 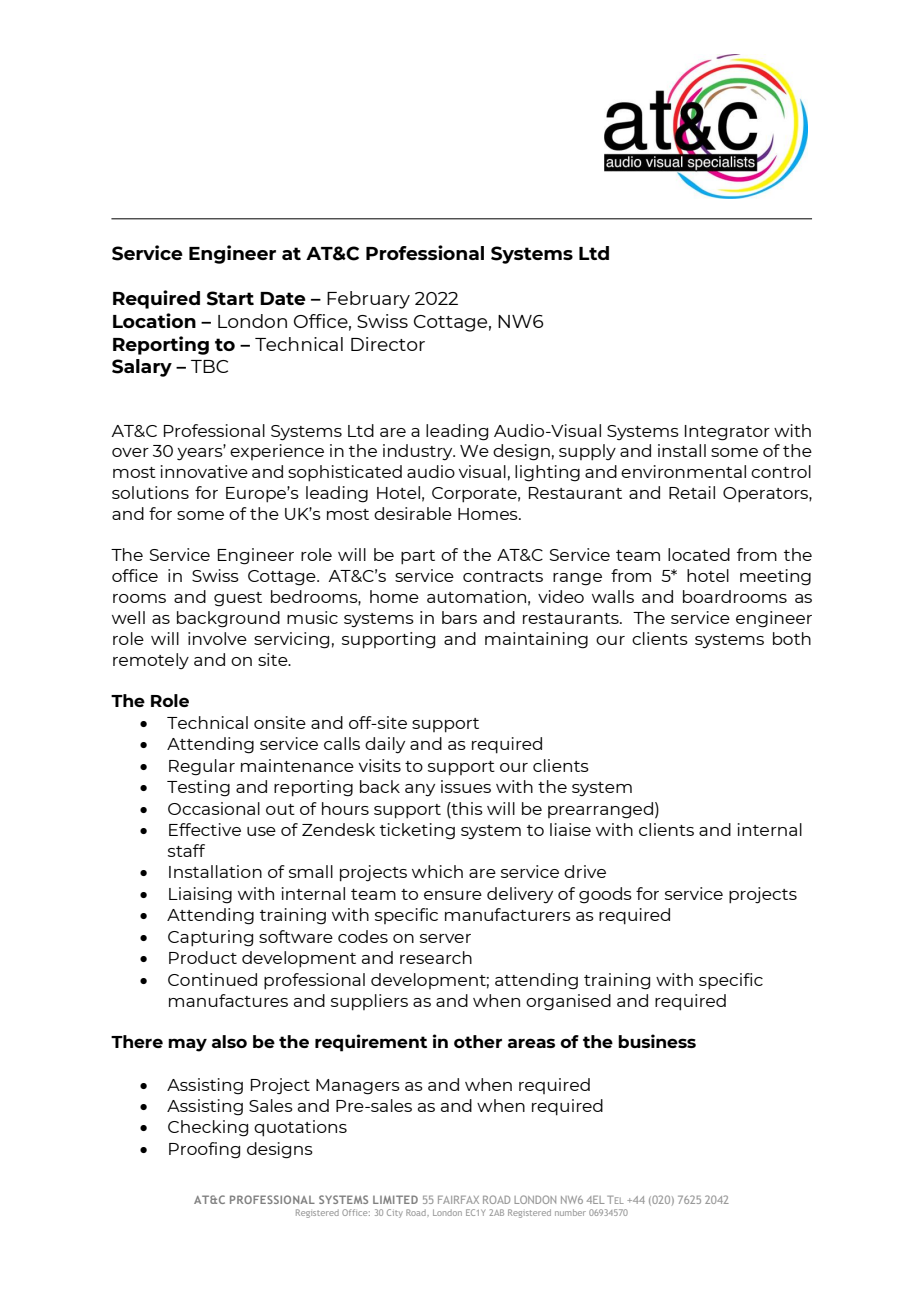 I want to click on research, so click(x=436, y=957).
